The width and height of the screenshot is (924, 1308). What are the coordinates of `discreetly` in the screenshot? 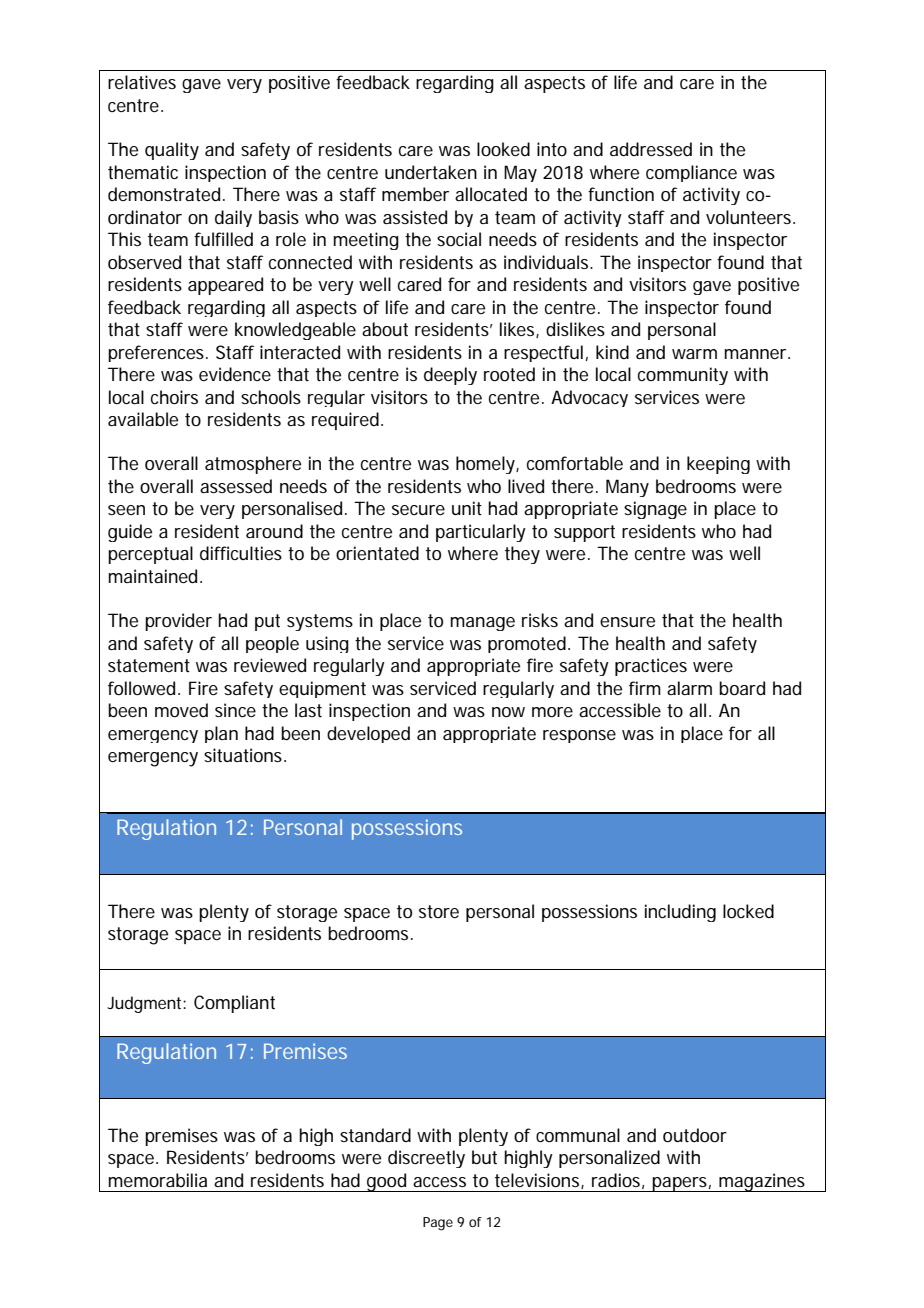 It's located at (426, 1159).
